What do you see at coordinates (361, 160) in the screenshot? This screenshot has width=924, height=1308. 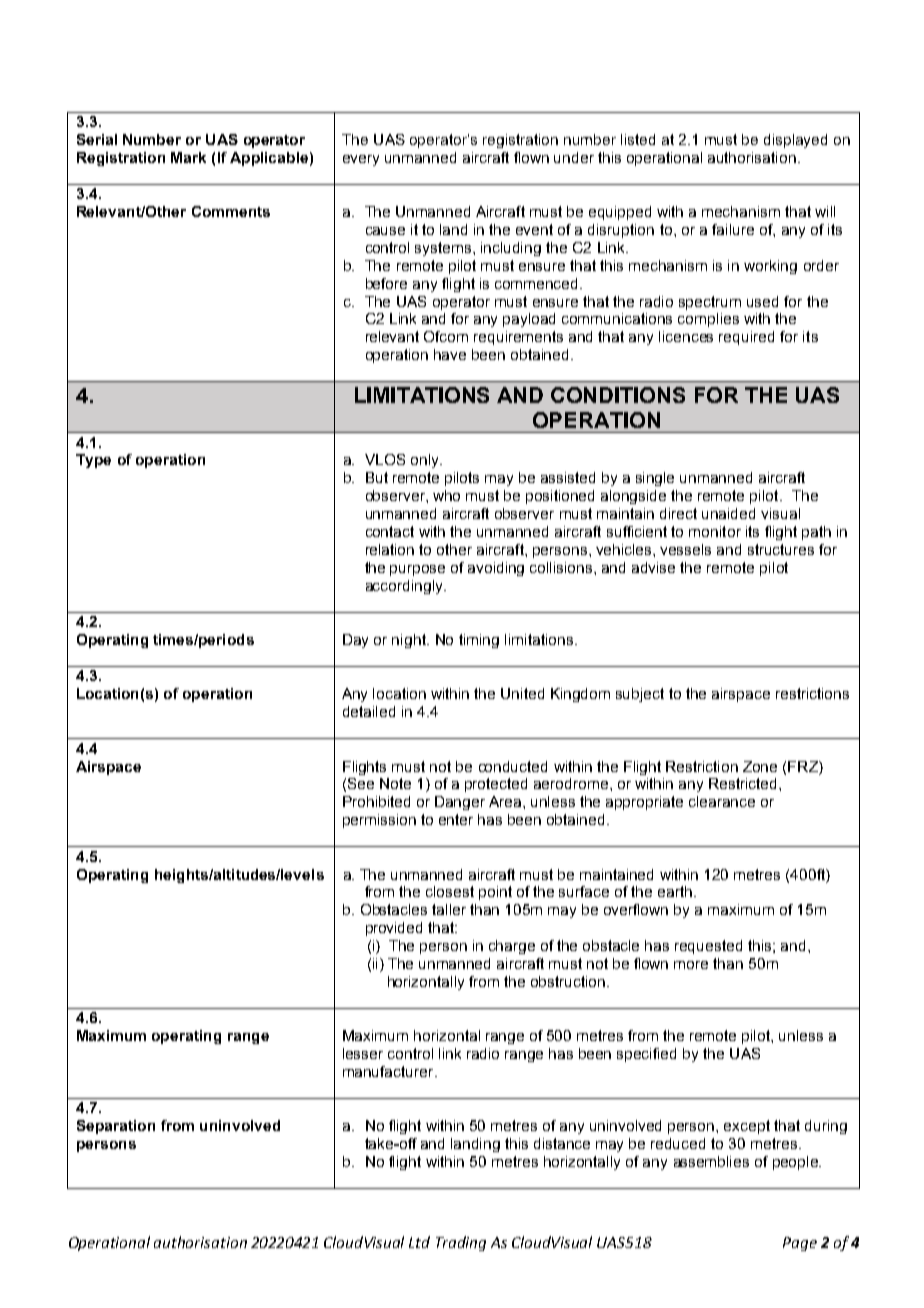 I see `every` at bounding box center [361, 160].
